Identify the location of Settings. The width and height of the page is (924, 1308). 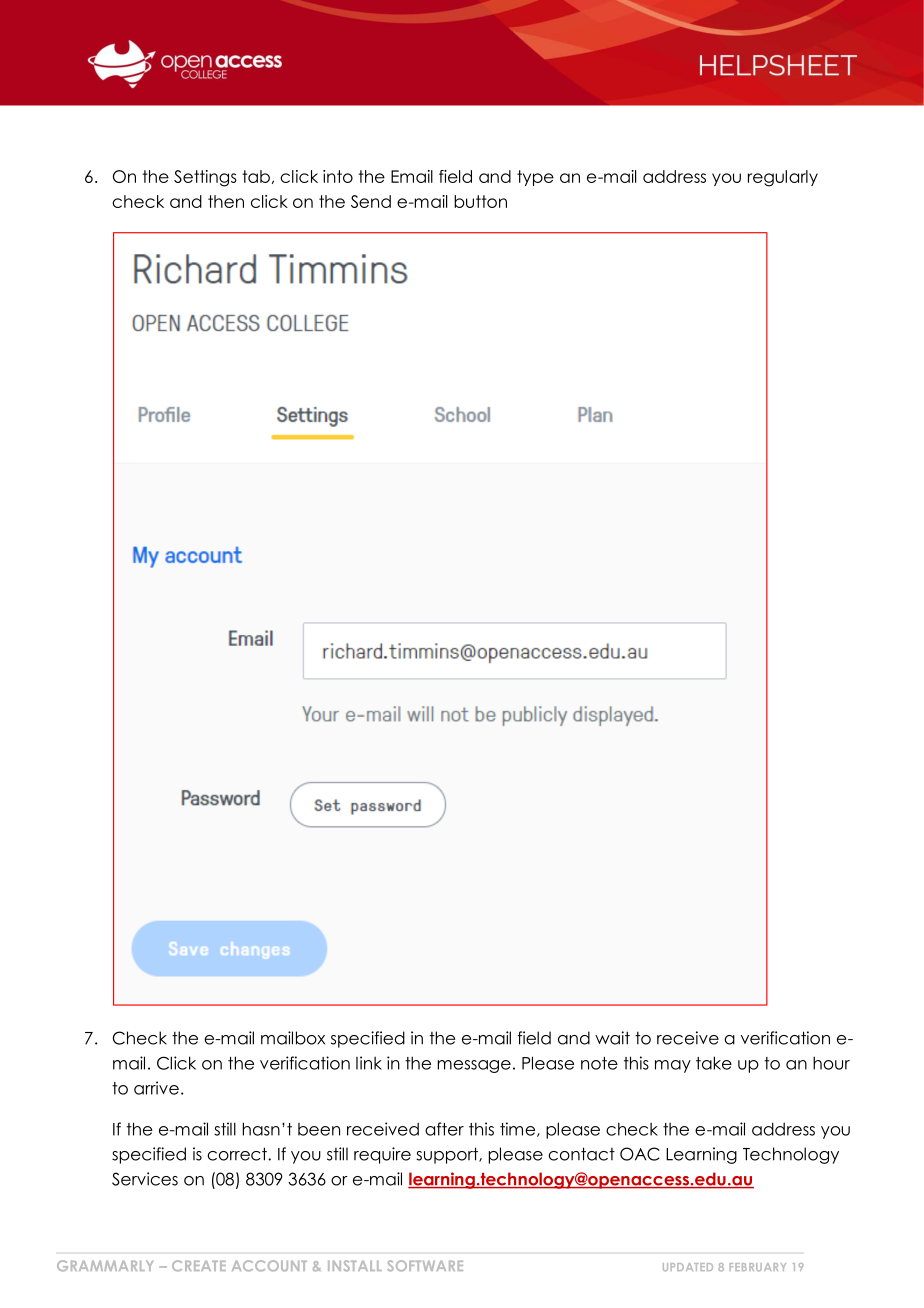
(205, 178).
